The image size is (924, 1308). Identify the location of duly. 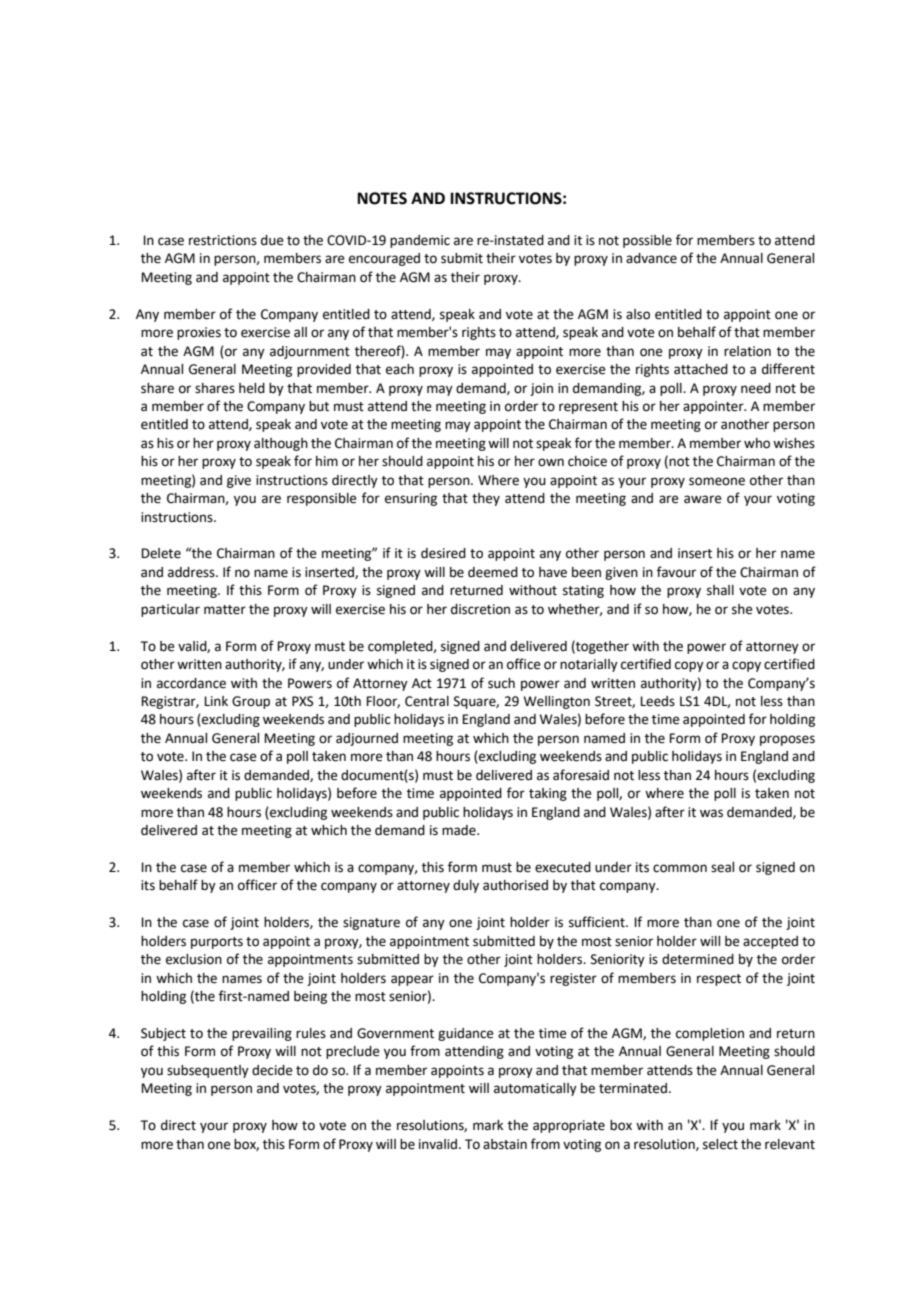
(466, 886).
